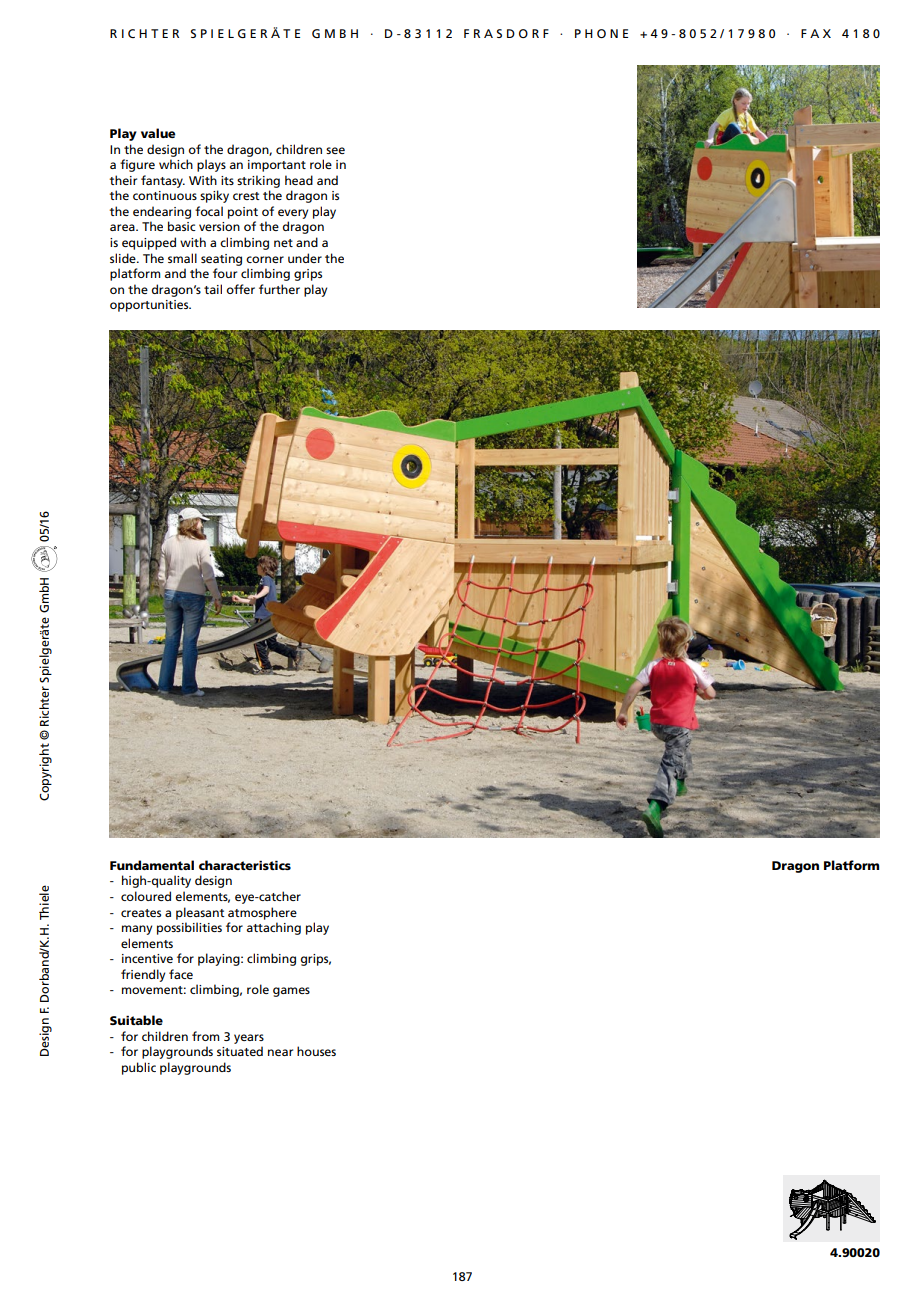  I want to click on situated, so click(240, 1051).
